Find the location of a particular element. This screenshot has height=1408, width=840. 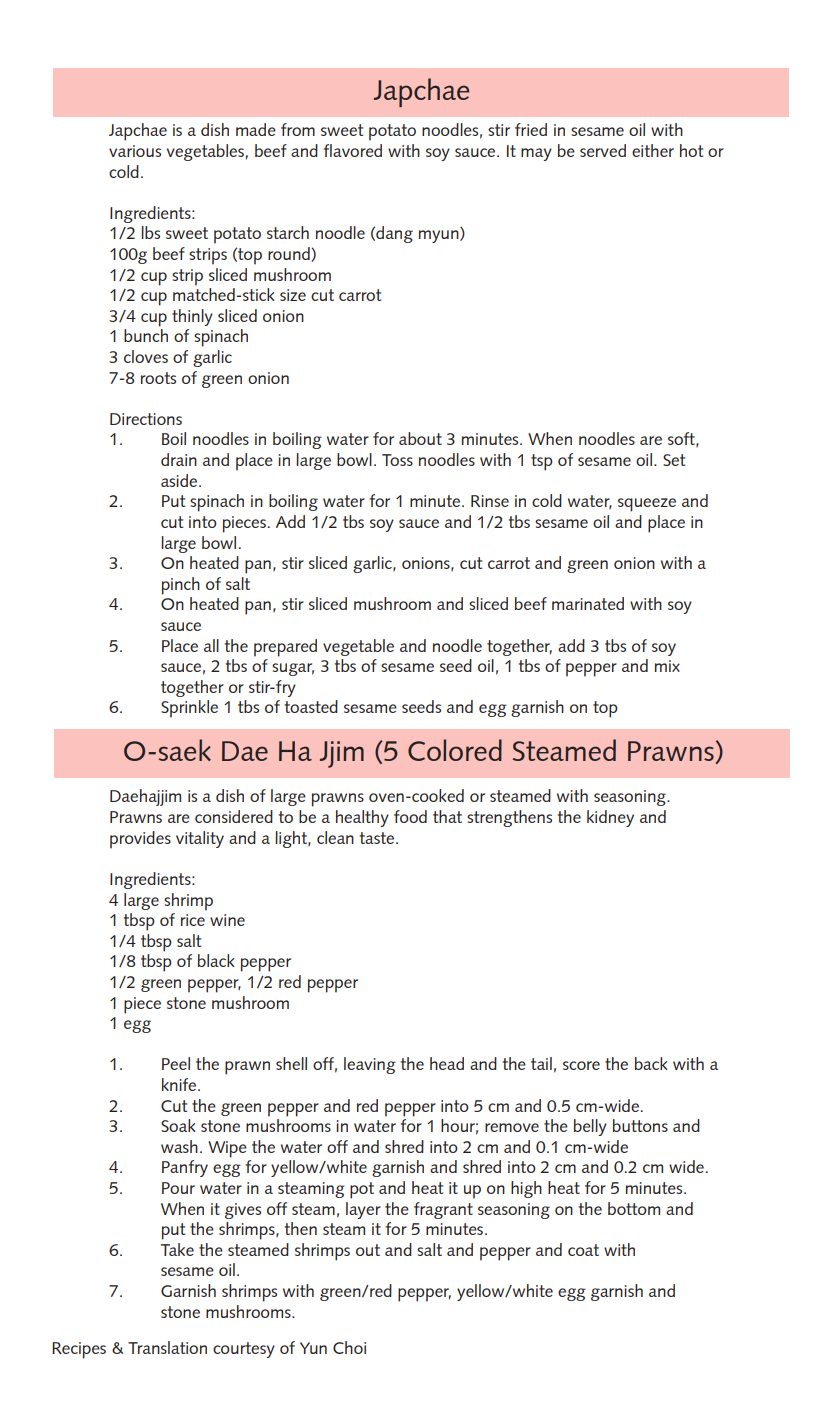

Colored is located at coordinates (455, 750).
